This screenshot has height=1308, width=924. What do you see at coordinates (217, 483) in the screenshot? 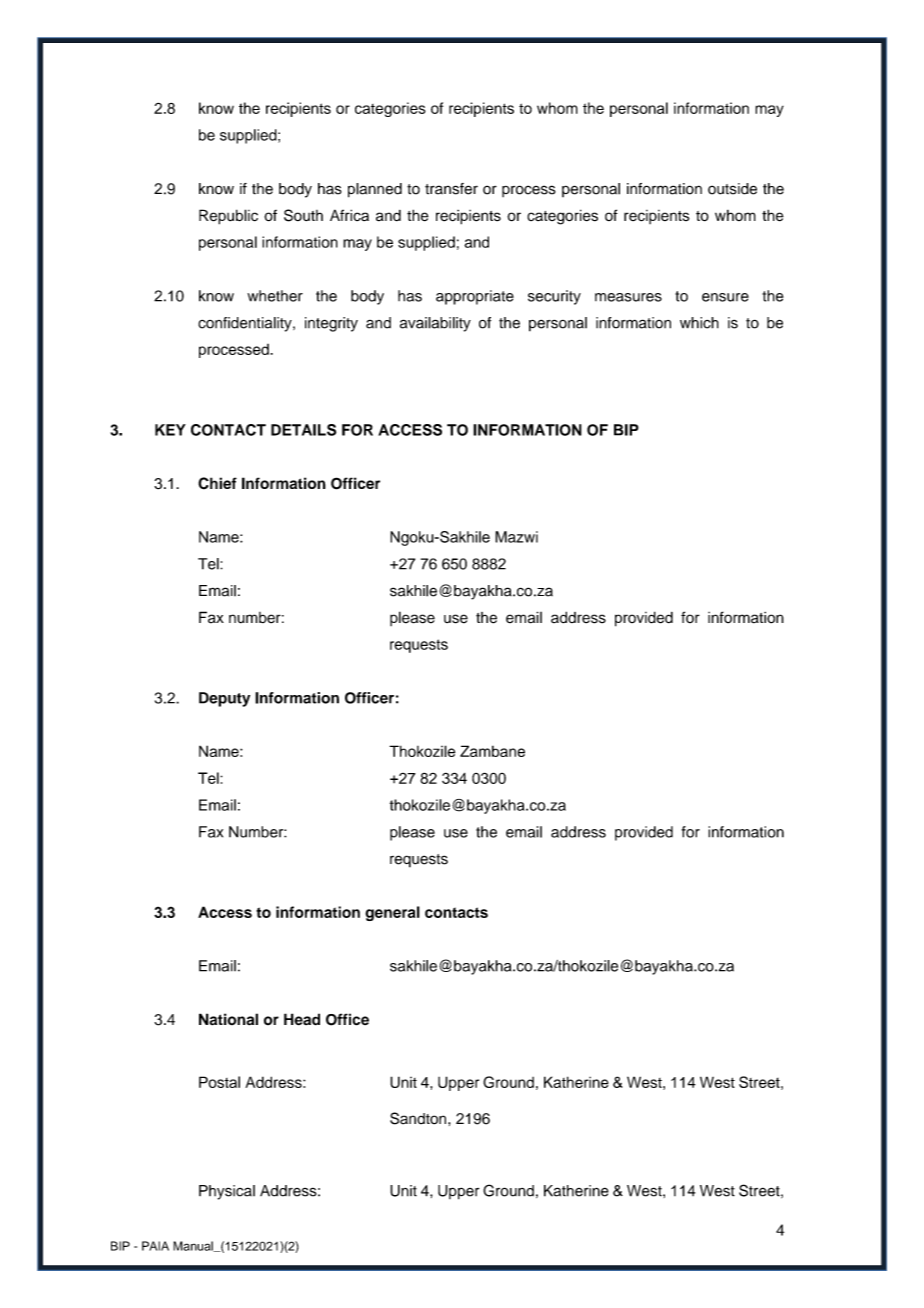
I see `Chief` at bounding box center [217, 483].
